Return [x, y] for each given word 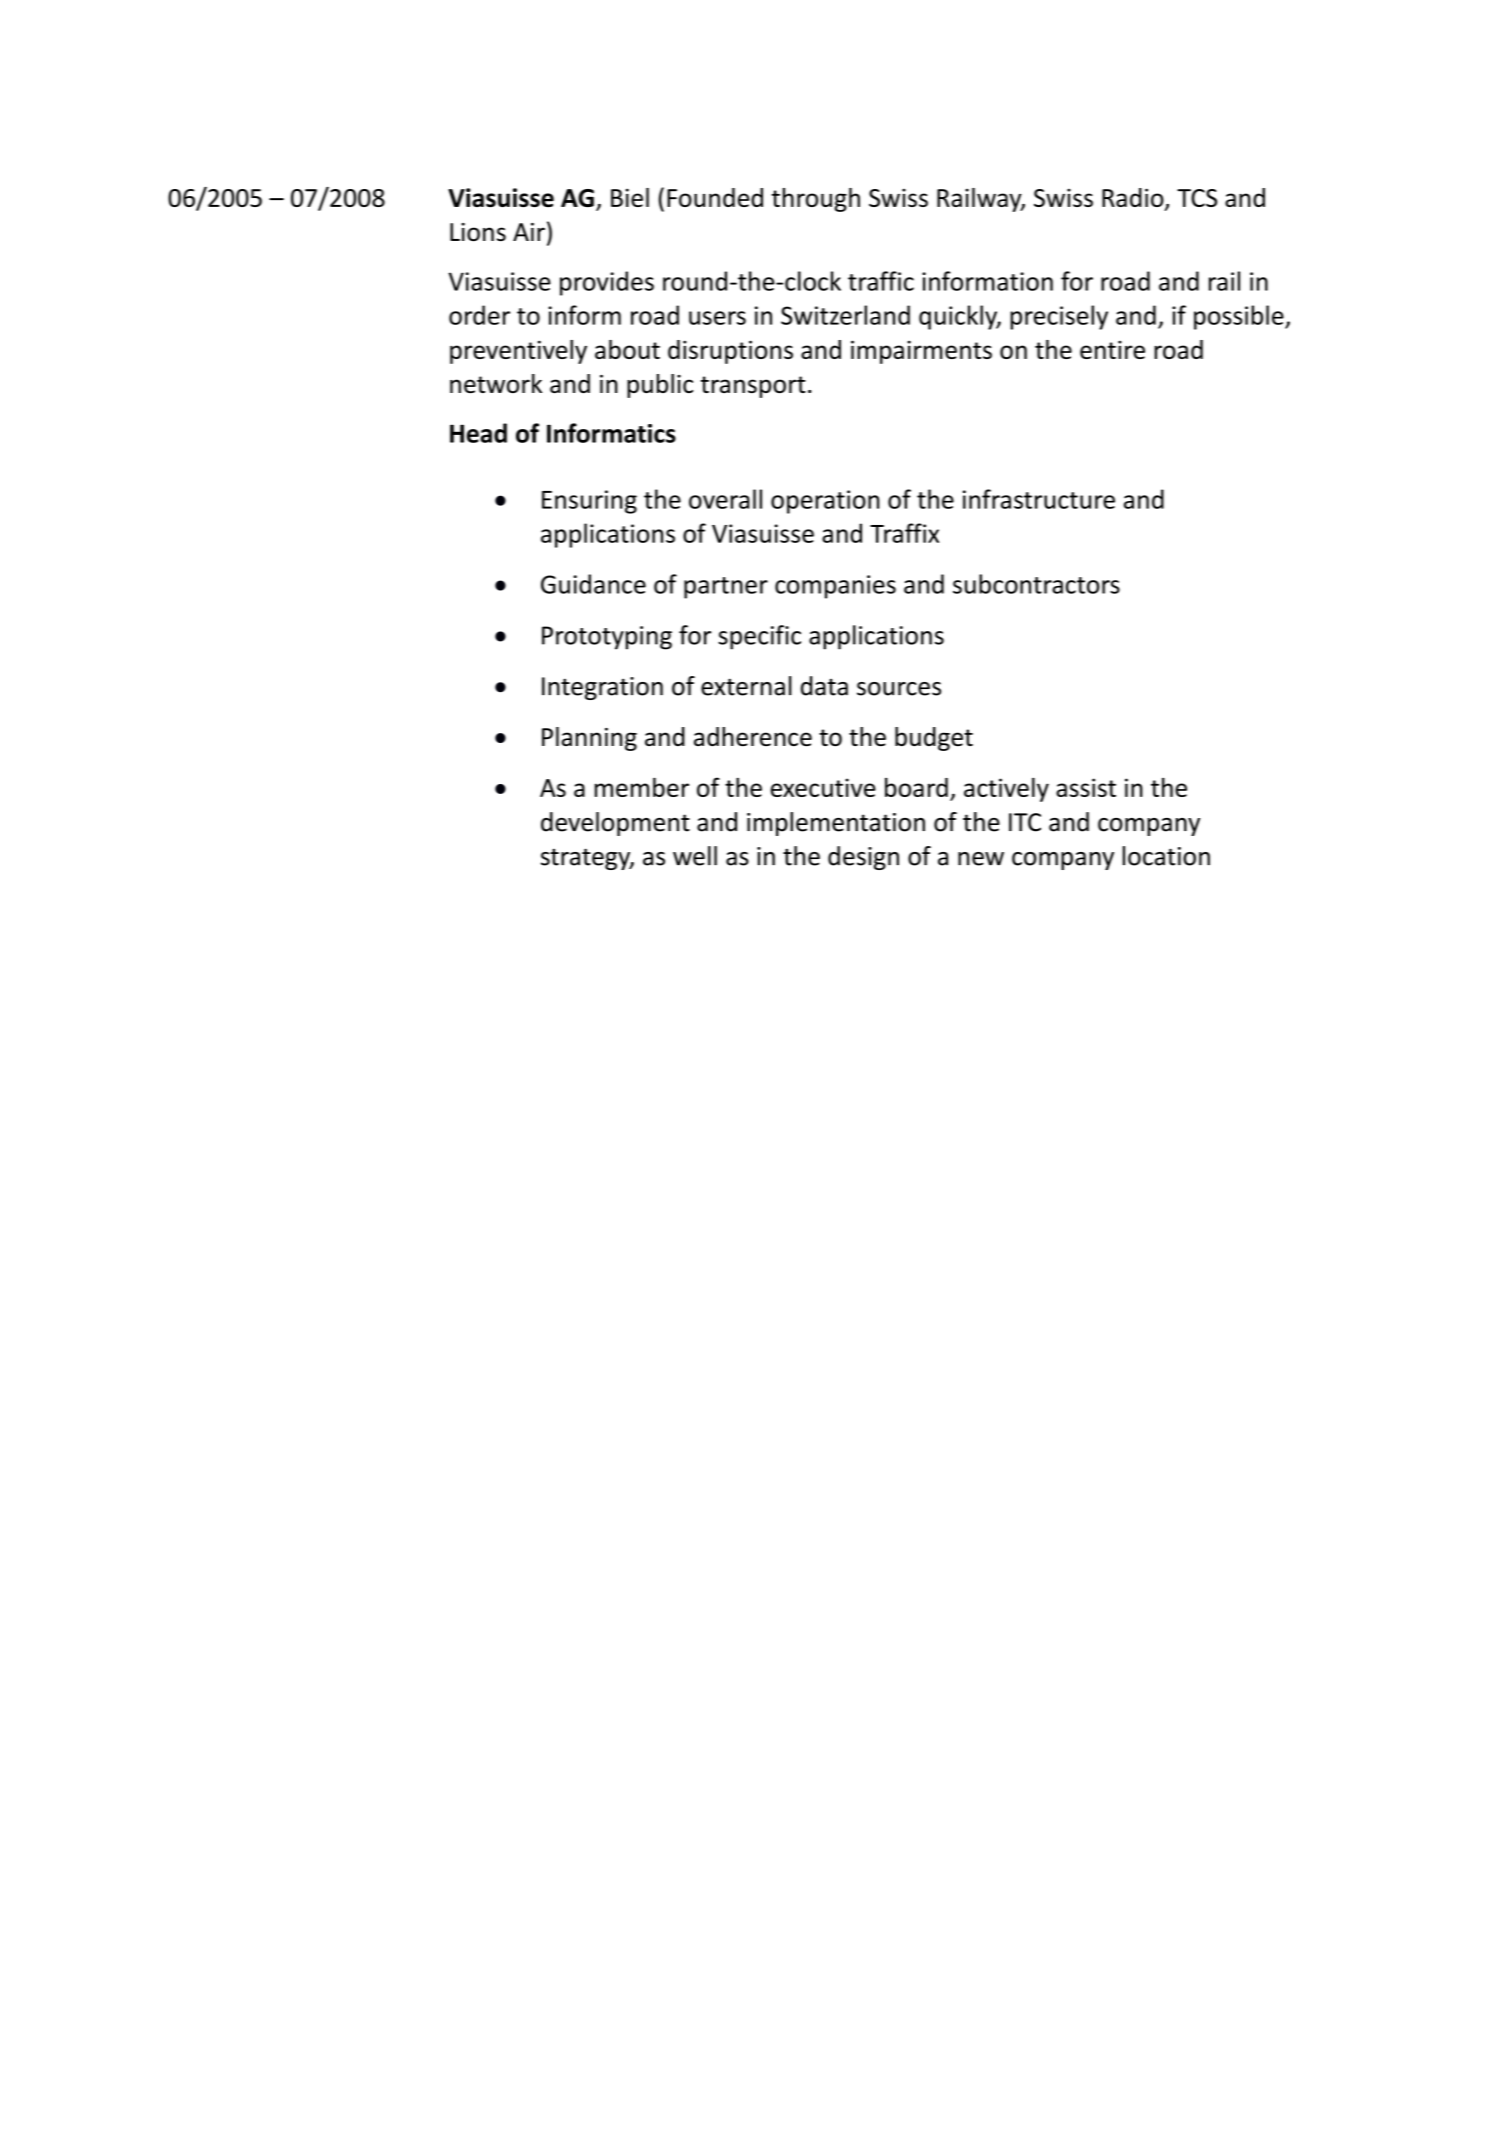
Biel [630, 197]
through [816, 200]
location [1166, 856]
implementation [836, 824]
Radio [1134, 199]
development [615, 824]
